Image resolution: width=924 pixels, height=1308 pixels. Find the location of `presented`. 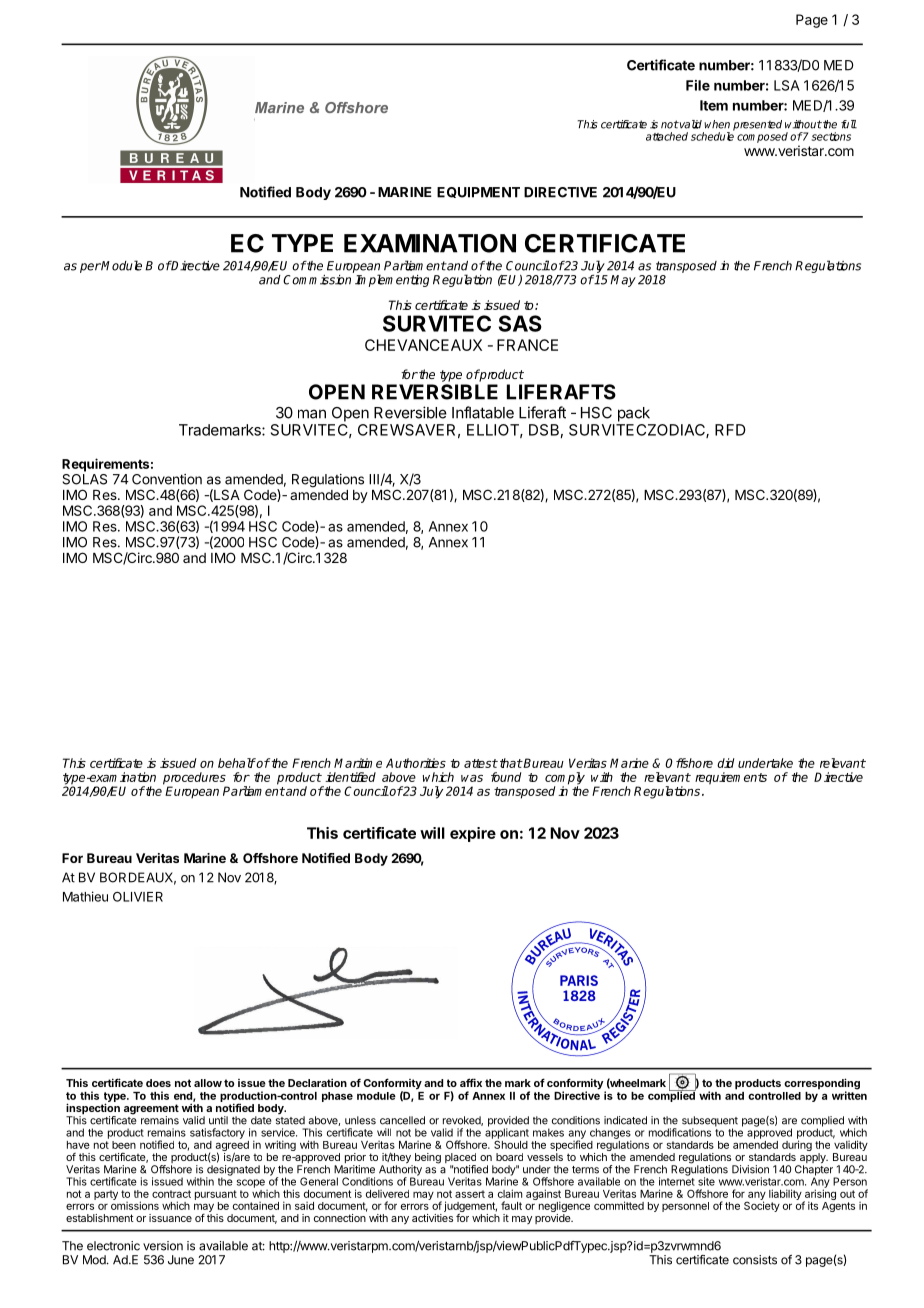

presented is located at coordinates (757, 125).
